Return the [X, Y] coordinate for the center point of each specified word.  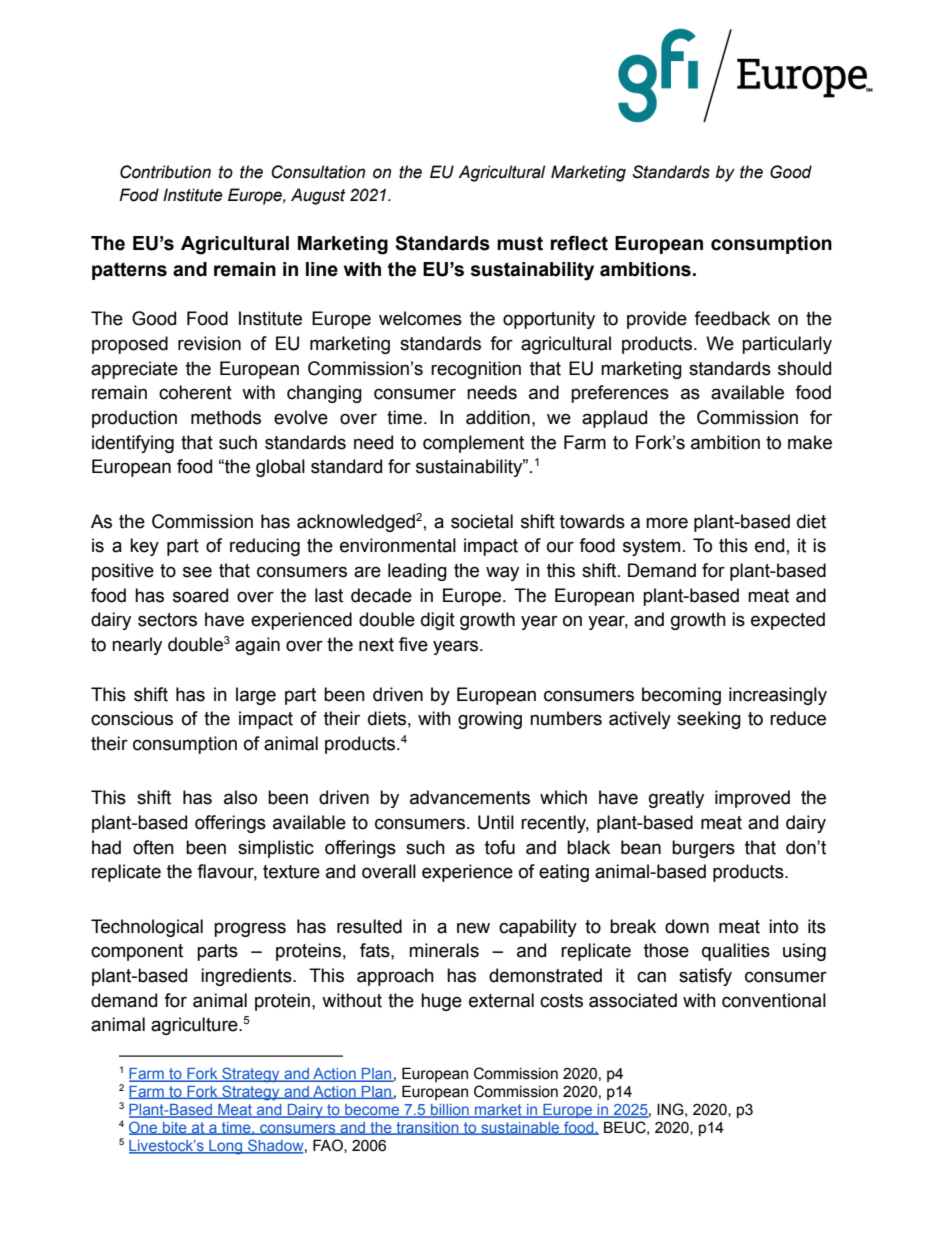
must [520, 243]
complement [473, 444]
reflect [579, 243]
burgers [703, 849]
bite [175, 1128]
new [473, 928]
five [413, 644]
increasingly [778, 696]
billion [450, 1111]
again [257, 646]
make [810, 442]
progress [250, 929]
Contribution [165, 172]
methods [226, 417]
